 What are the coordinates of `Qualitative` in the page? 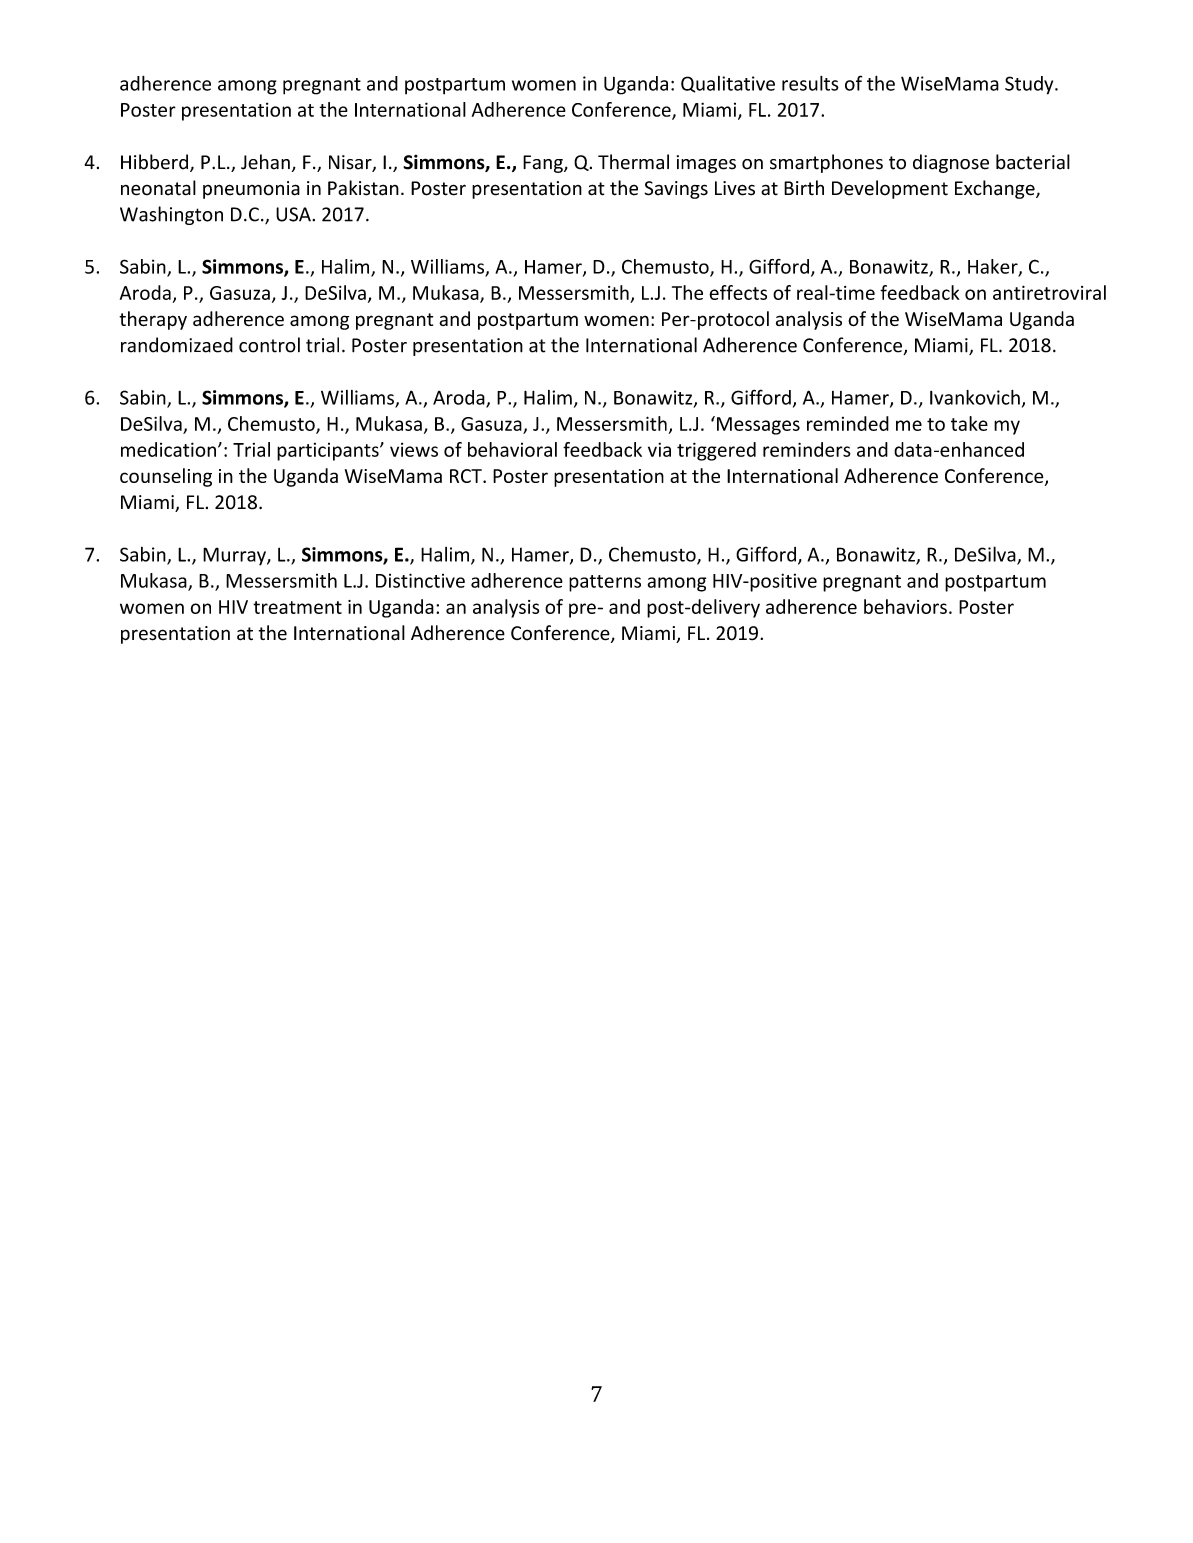 It's located at (728, 84).
